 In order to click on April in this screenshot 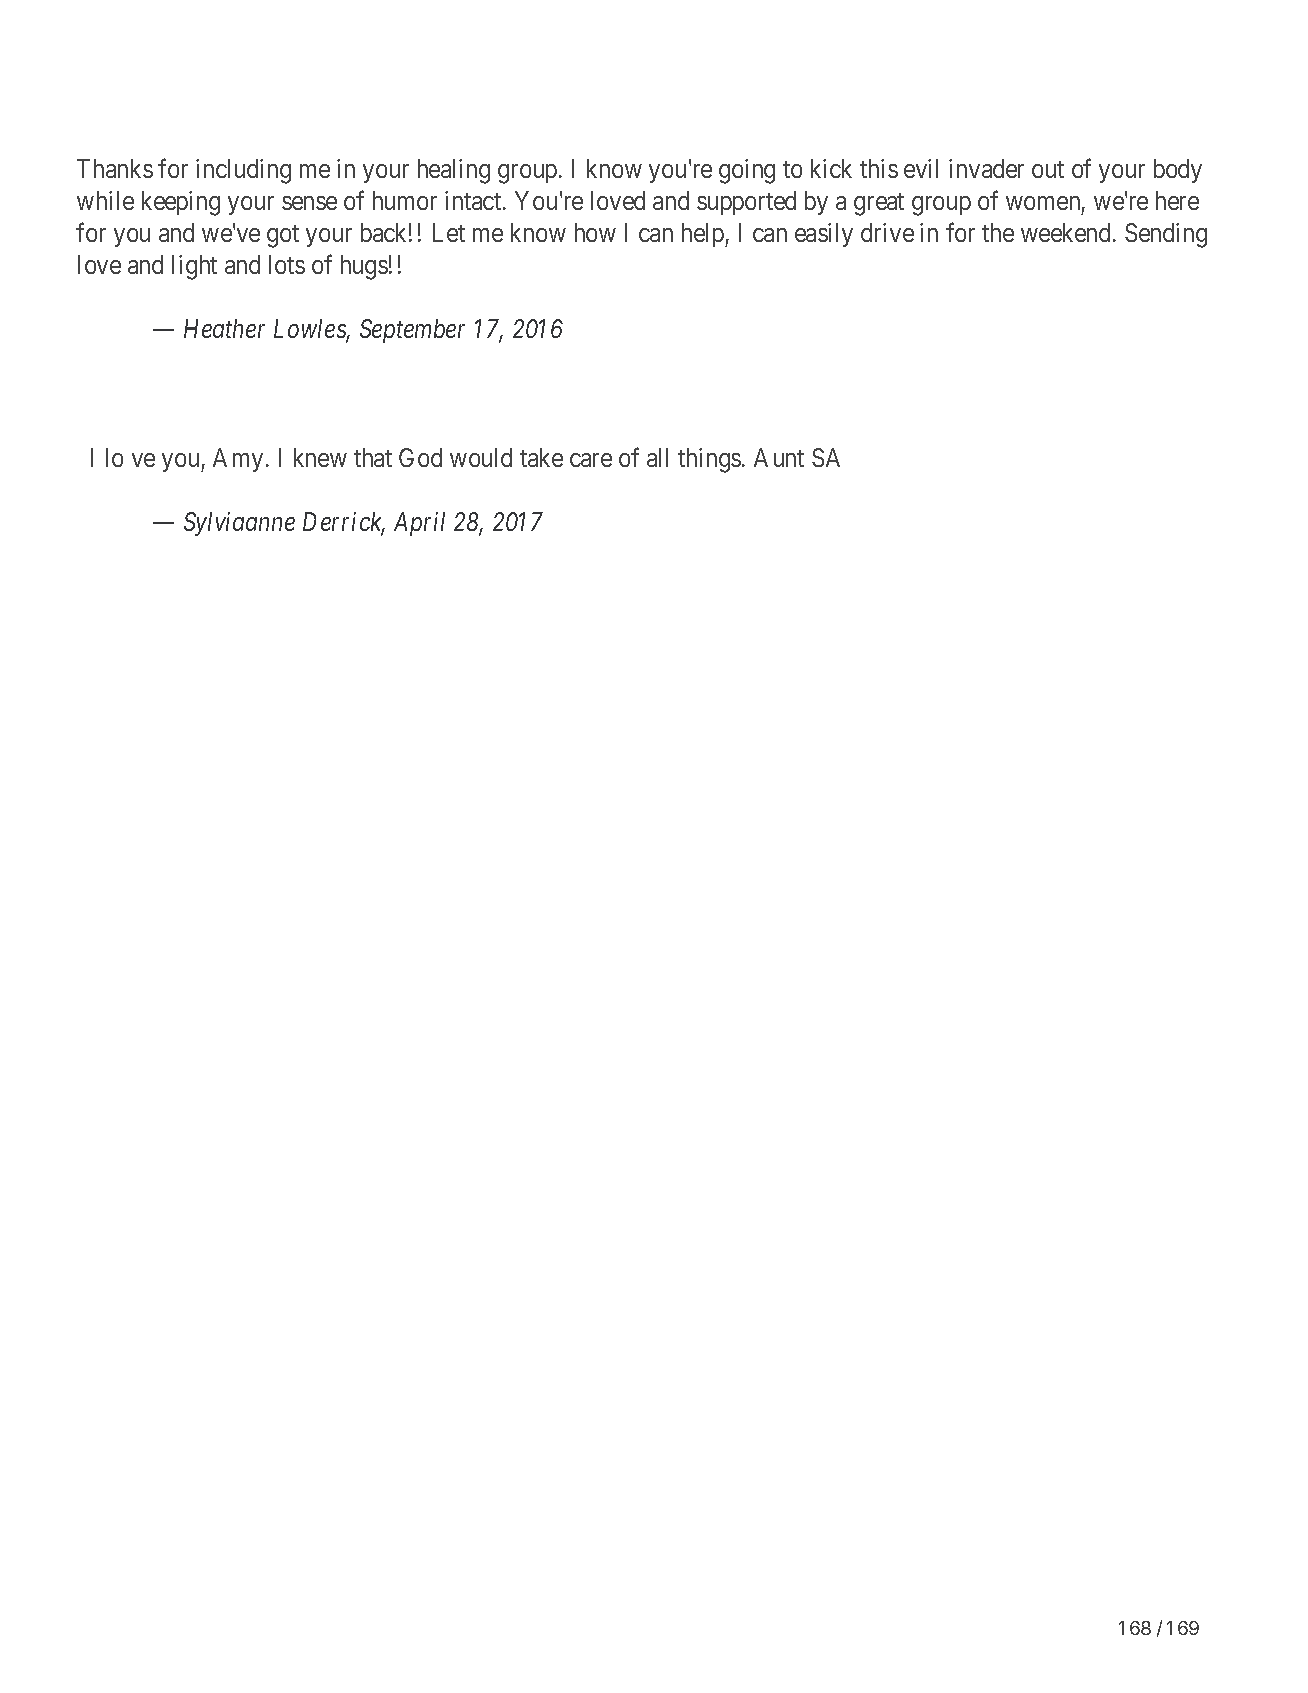, I will do `click(419, 524)`.
